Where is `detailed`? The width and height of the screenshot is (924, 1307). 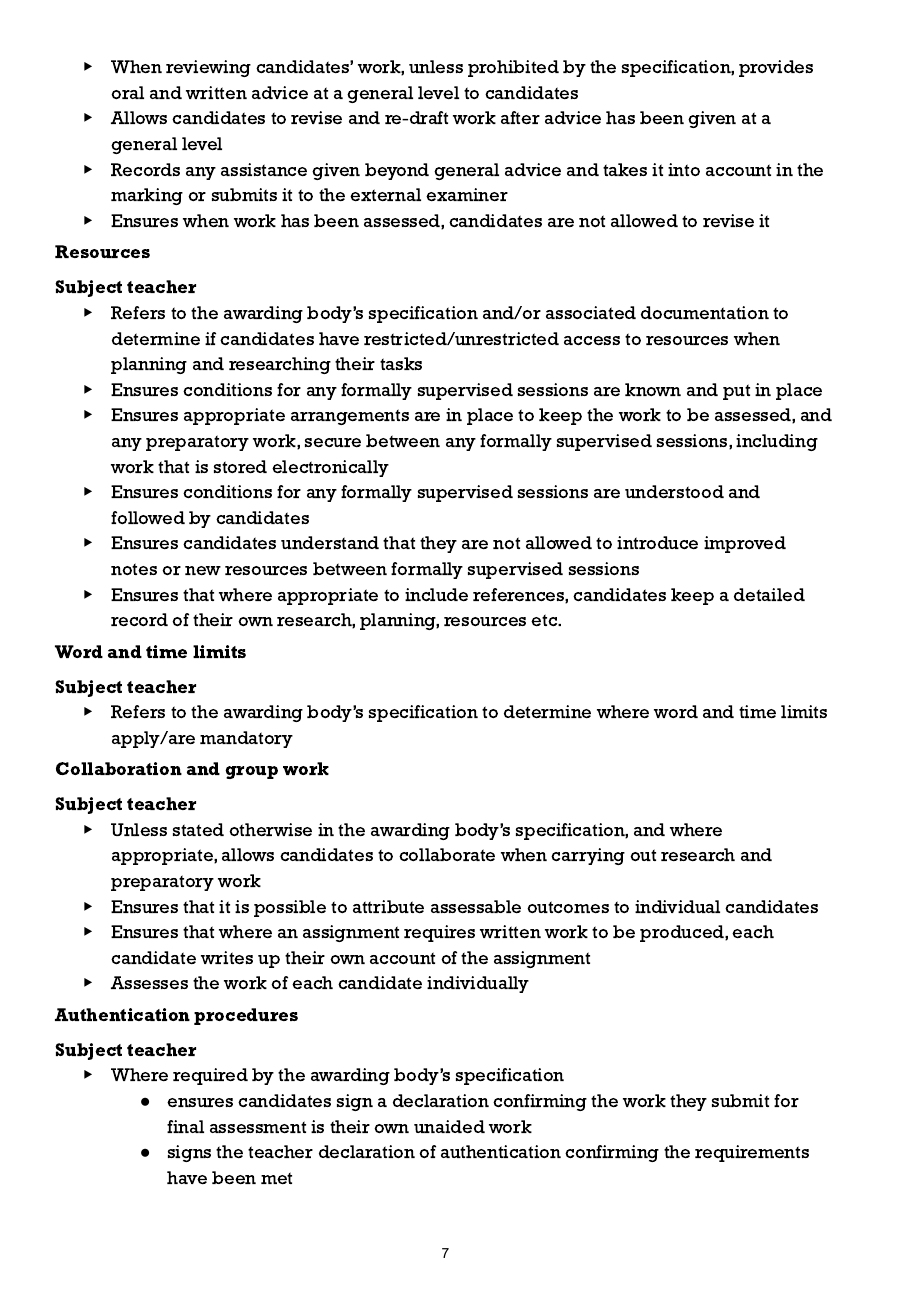
detailed is located at coordinates (769, 594).
